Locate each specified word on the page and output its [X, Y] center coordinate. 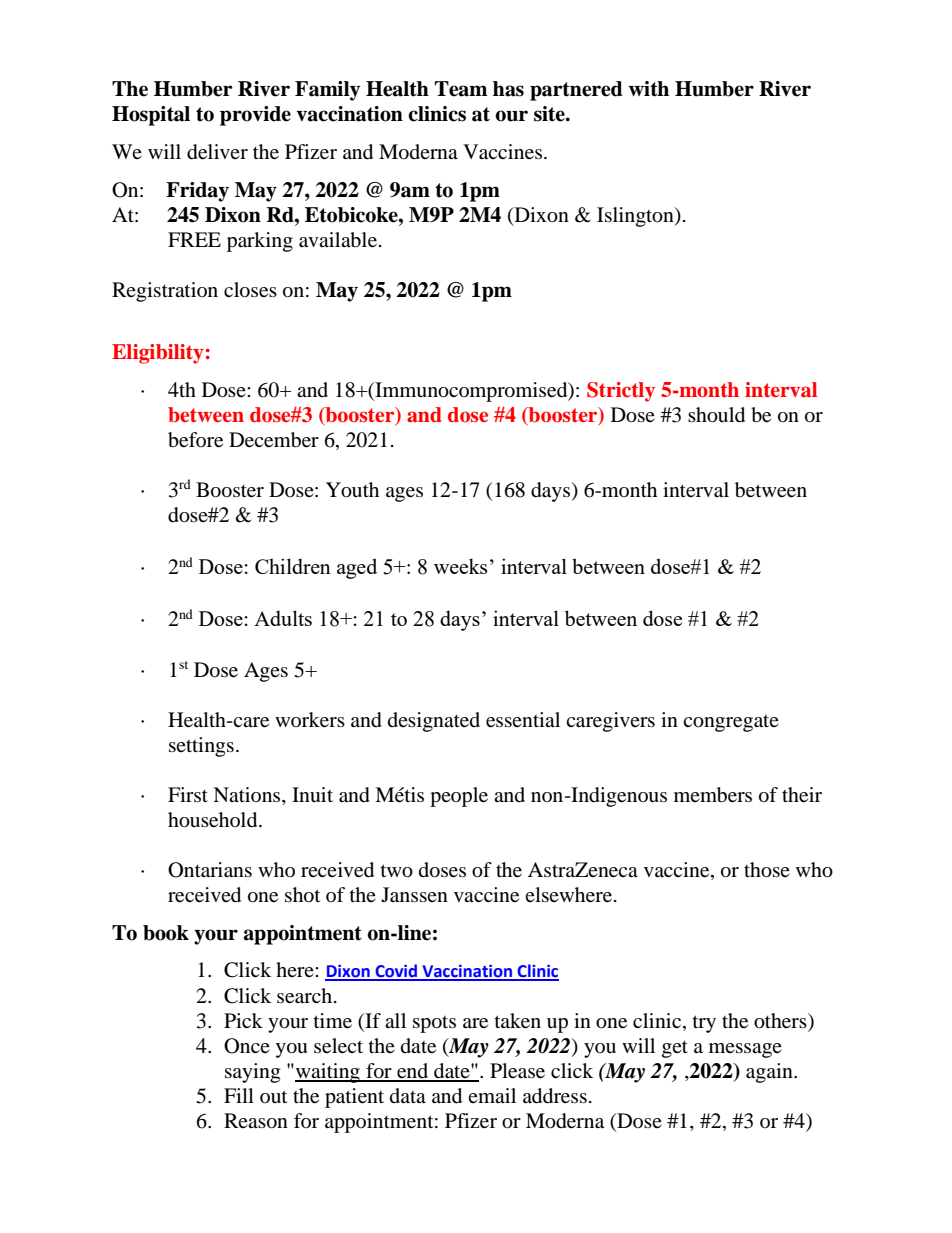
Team [461, 89]
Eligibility [158, 354]
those [767, 870]
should [716, 415]
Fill [239, 1095]
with [648, 89]
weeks [460, 566]
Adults [283, 618]
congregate [731, 723]
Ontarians [210, 870]
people [459, 797]
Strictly [621, 392]
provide [255, 116]
